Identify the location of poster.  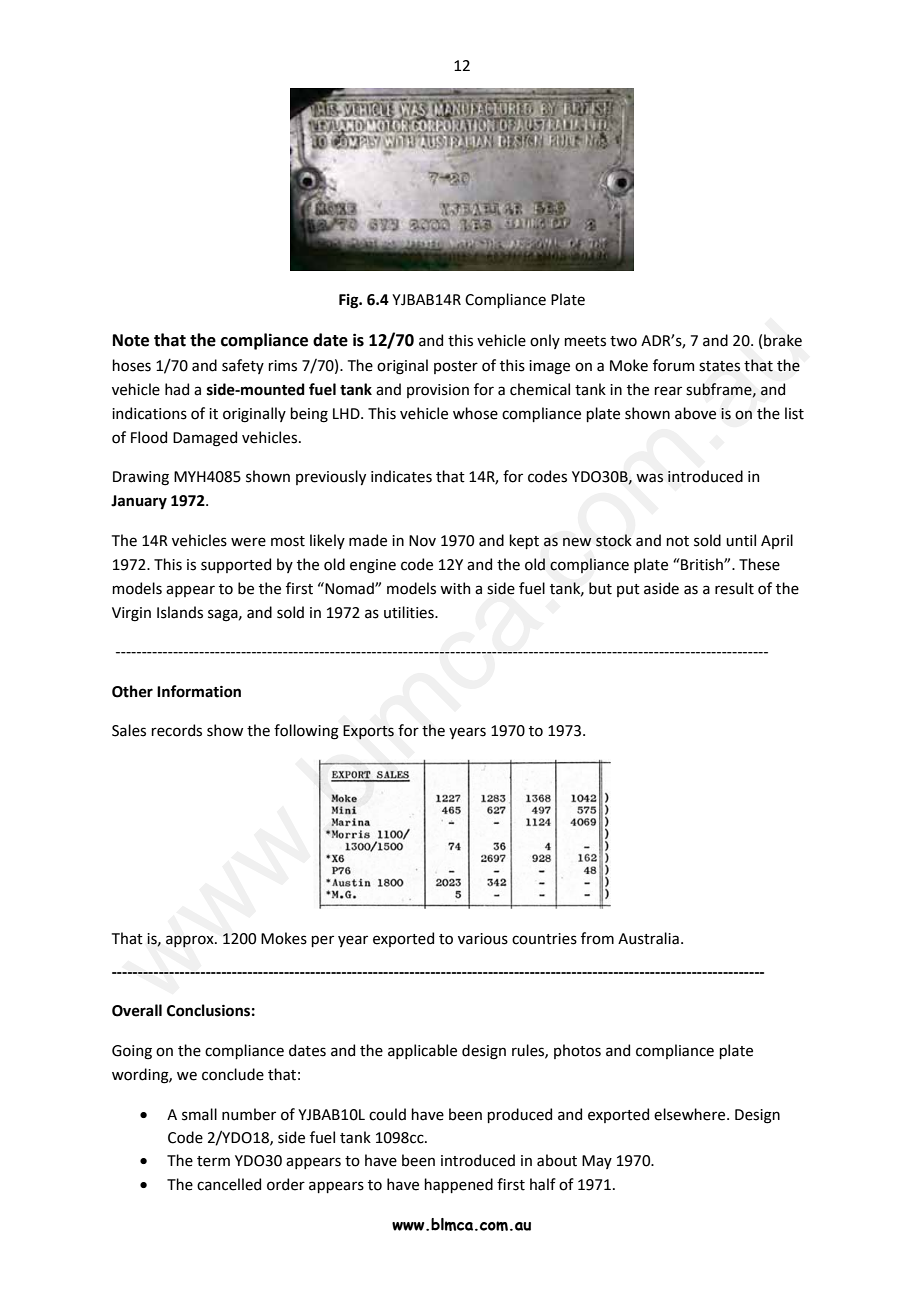
(456, 367).
